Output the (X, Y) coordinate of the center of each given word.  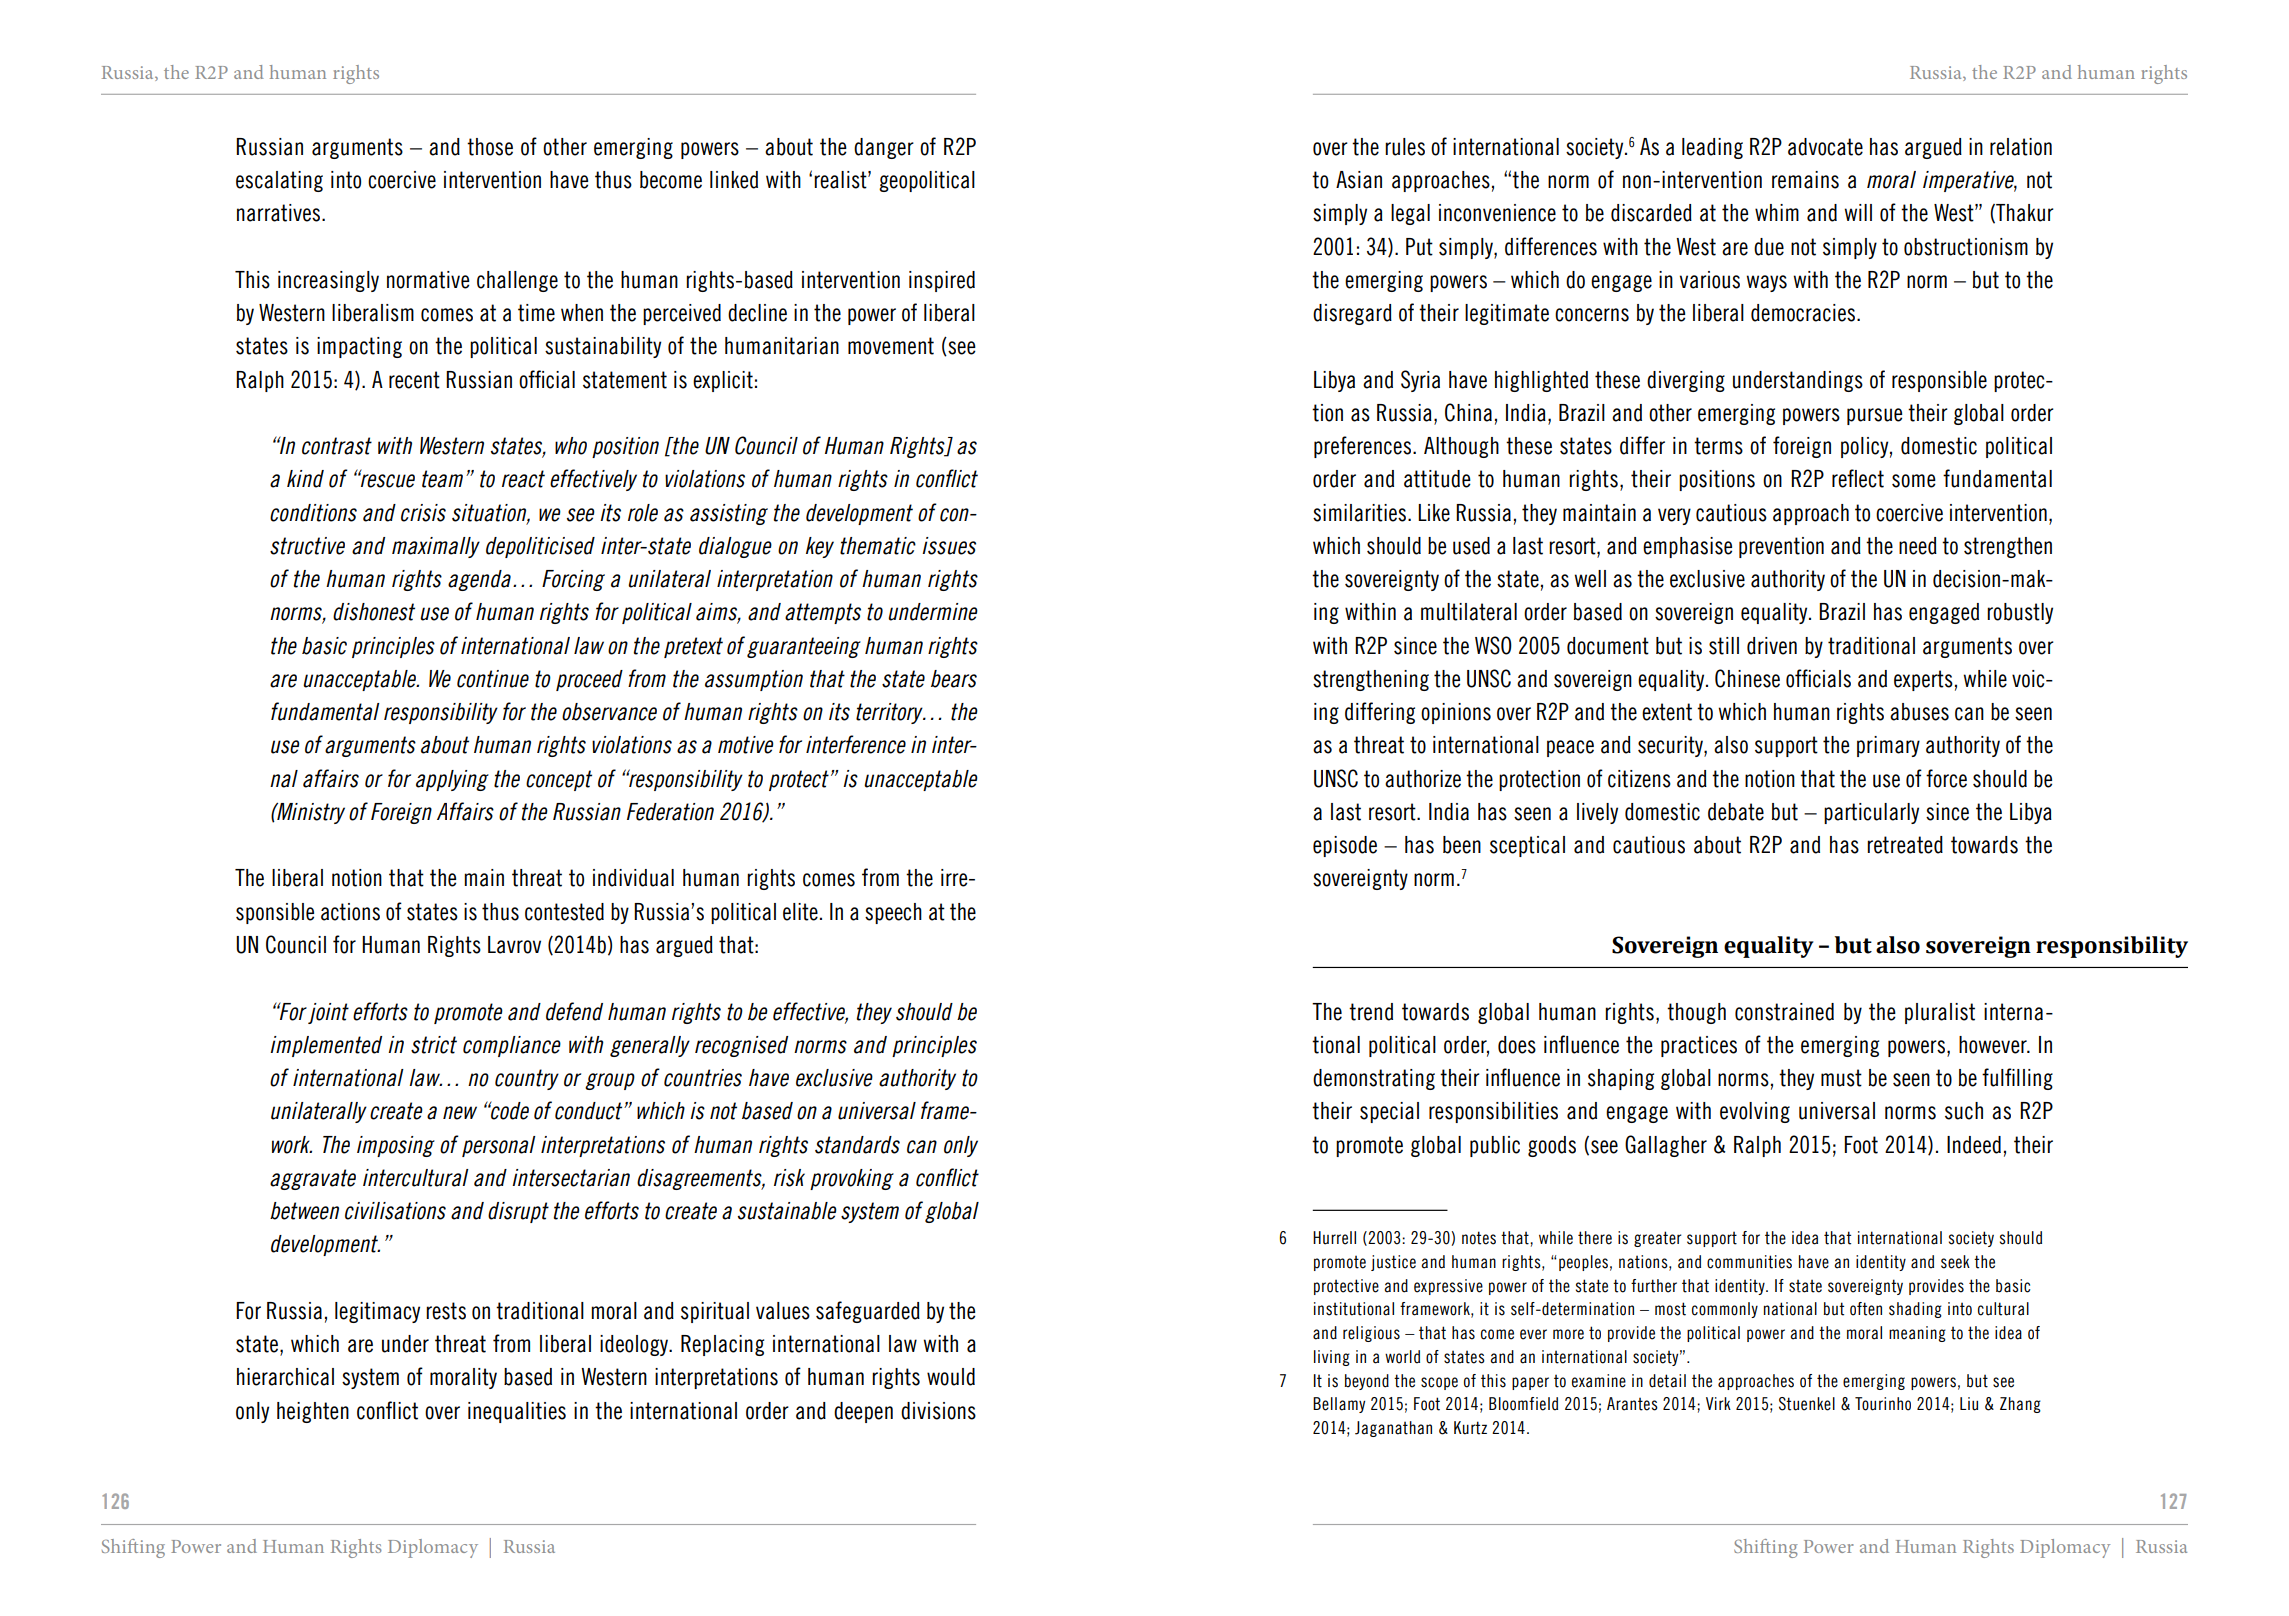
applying (452, 780)
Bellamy (1339, 1405)
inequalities (517, 1412)
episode (1345, 846)
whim (1777, 212)
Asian (1359, 180)
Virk (1718, 1403)
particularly (1871, 813)
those (490, 147)
